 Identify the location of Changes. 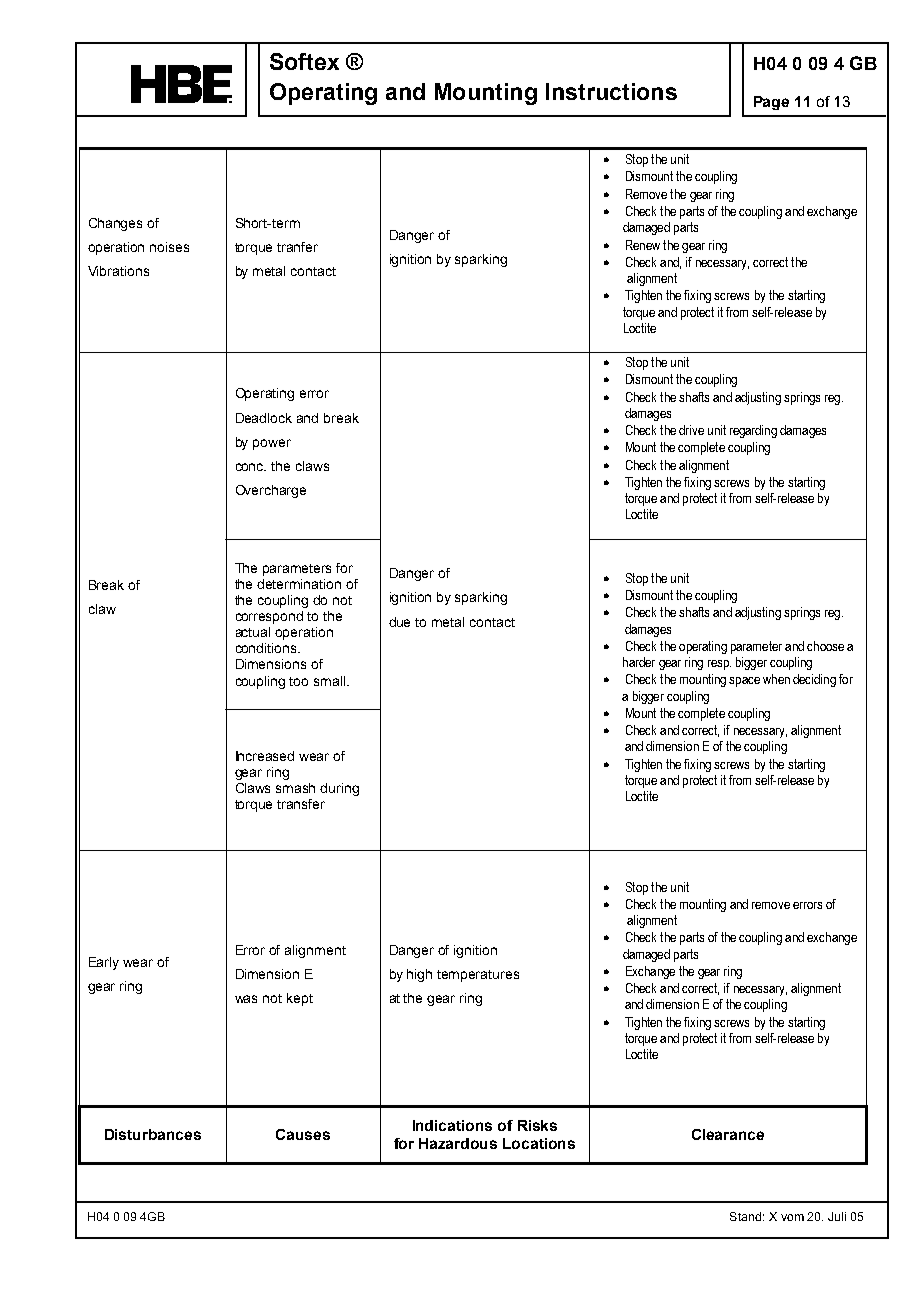
(115, 224).
